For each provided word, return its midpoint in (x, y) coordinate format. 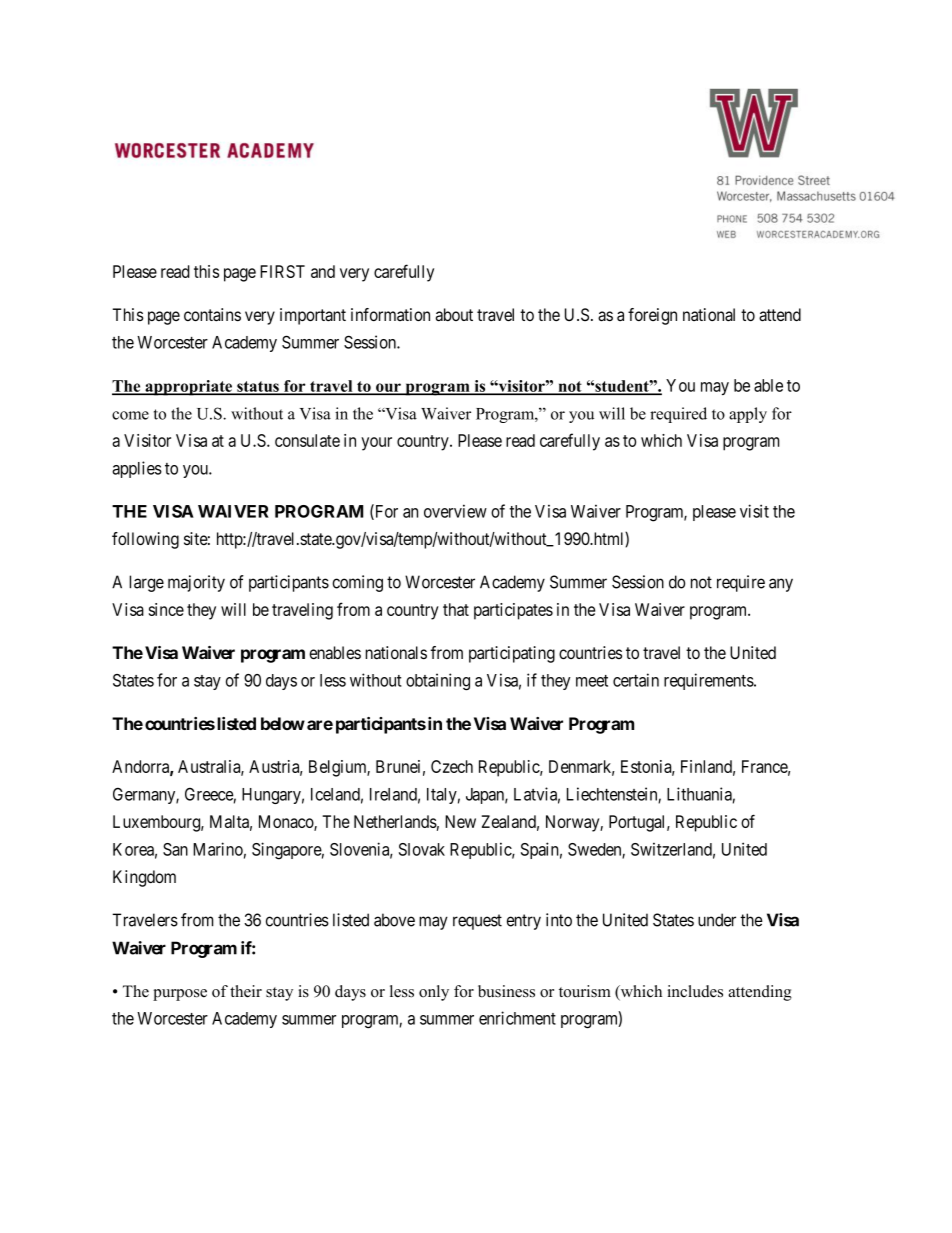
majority (196, 583)
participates (513, 611)
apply (748, 415)
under (717, 920)
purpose (180, 995)
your (376, 444)
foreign (652, 316)
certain (636, 680)
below (283, 723)
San (175, 849)
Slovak (422, 849)
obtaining (438, 682)
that (456, 609)
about (454, 315)
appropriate (188, 388)
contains (212, 315)
